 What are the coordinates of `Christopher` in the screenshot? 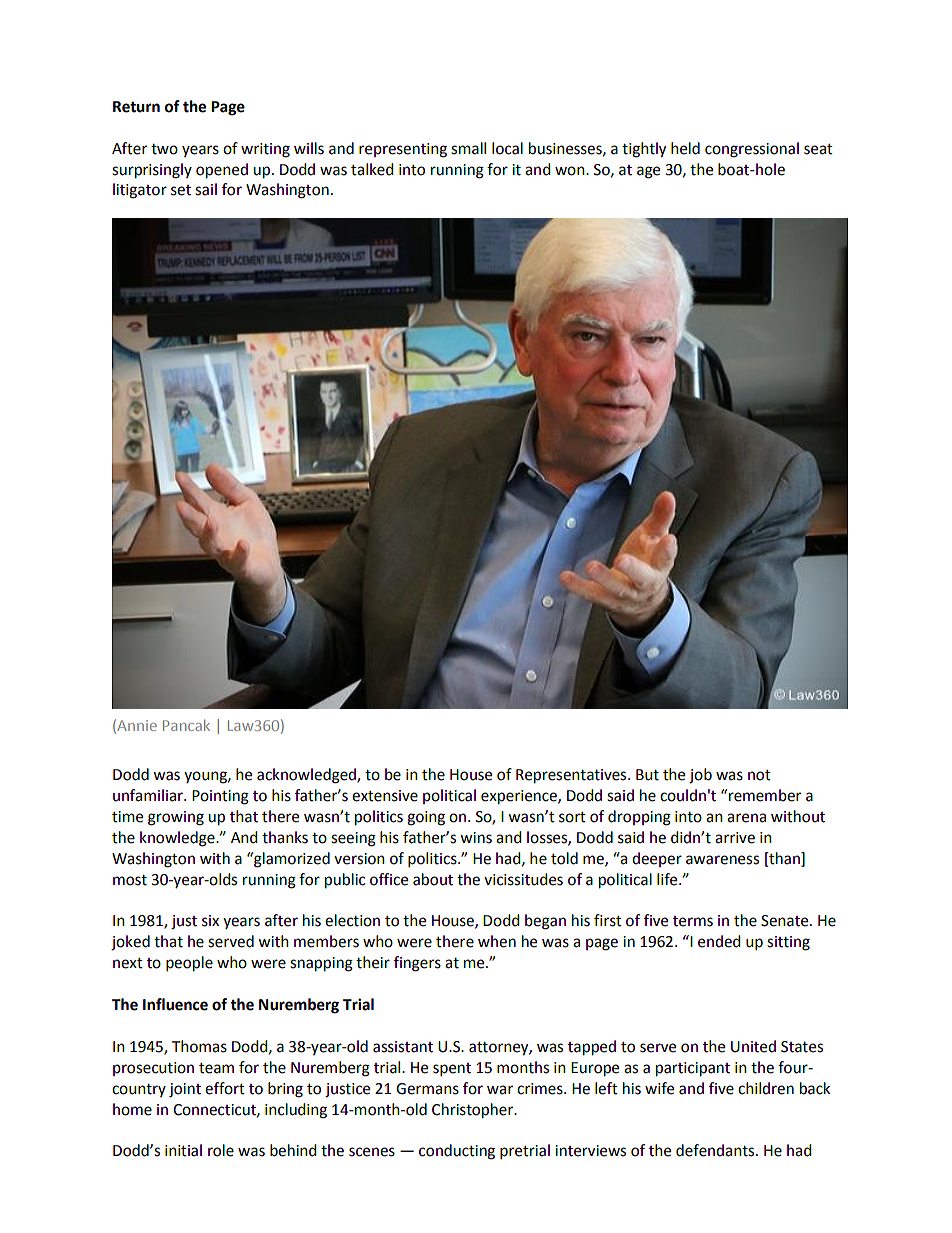 It's located at (474, 1111).
